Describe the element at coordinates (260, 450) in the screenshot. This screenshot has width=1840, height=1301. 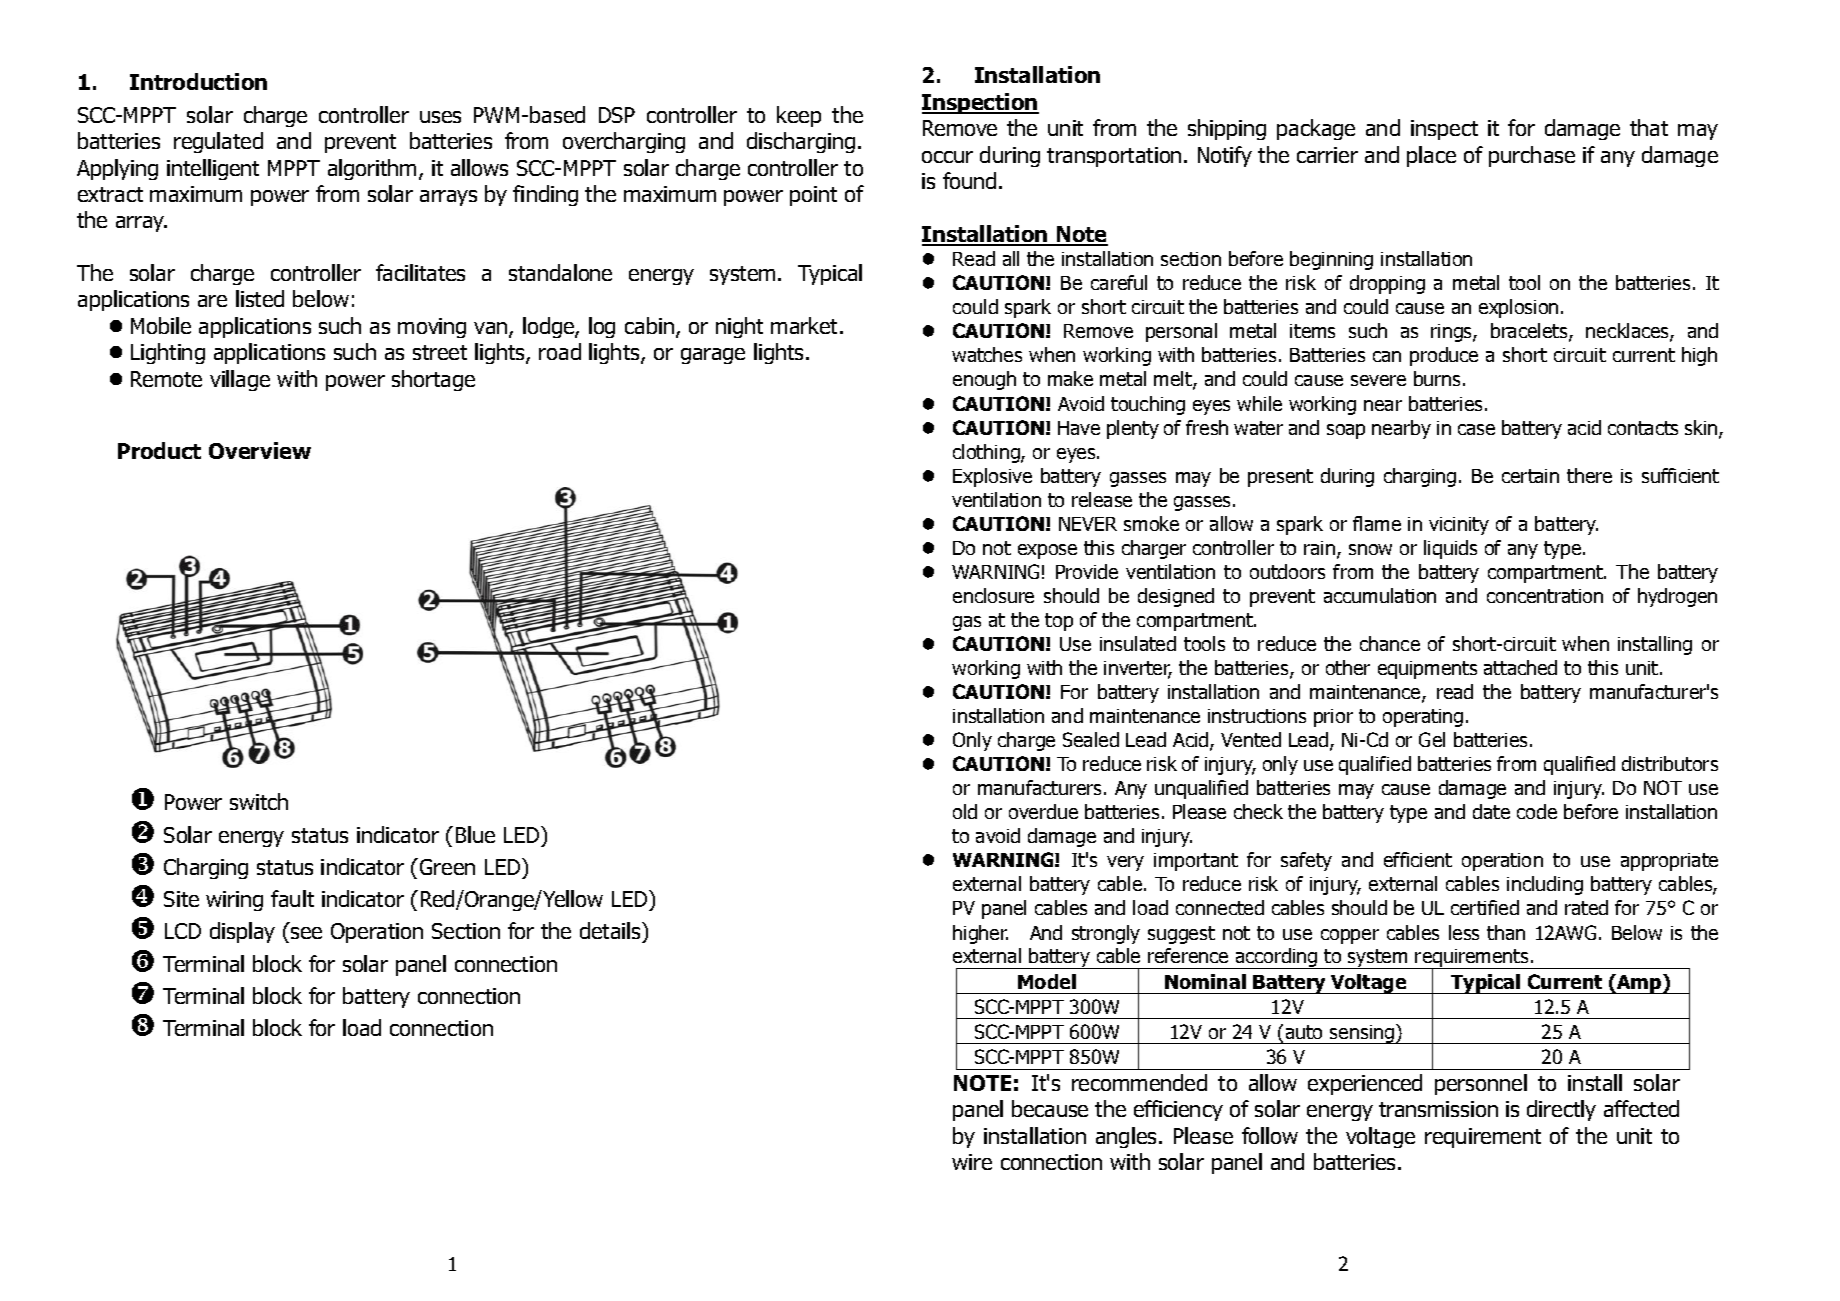
I see `Overview` at that location.
